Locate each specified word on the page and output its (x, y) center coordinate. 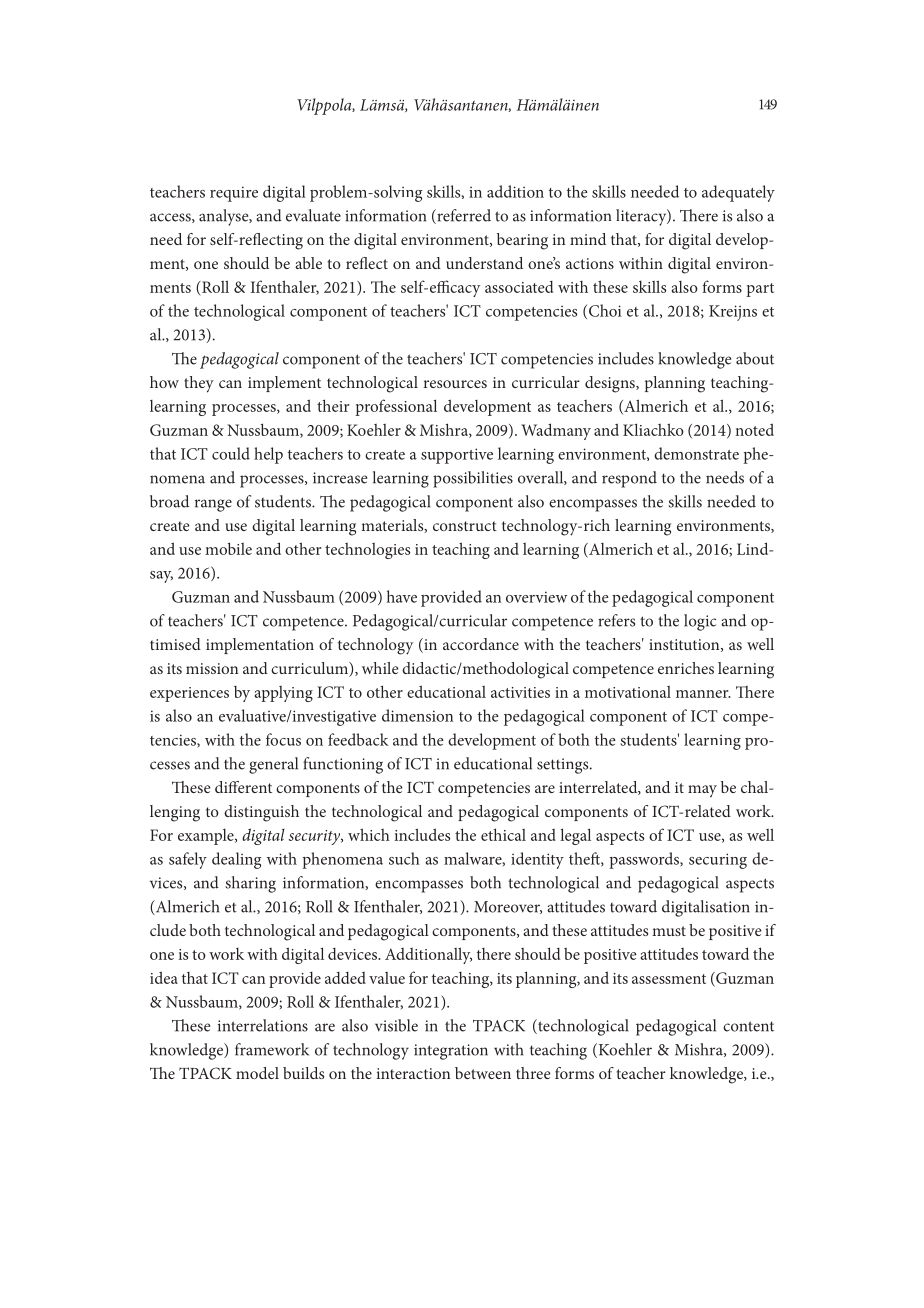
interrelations (263, 1025)
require (234, 194)
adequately (738, 193)
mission (212, 668)
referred (463, 216)
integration (451, 1052)
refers (616, 620)
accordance (481, 644)
